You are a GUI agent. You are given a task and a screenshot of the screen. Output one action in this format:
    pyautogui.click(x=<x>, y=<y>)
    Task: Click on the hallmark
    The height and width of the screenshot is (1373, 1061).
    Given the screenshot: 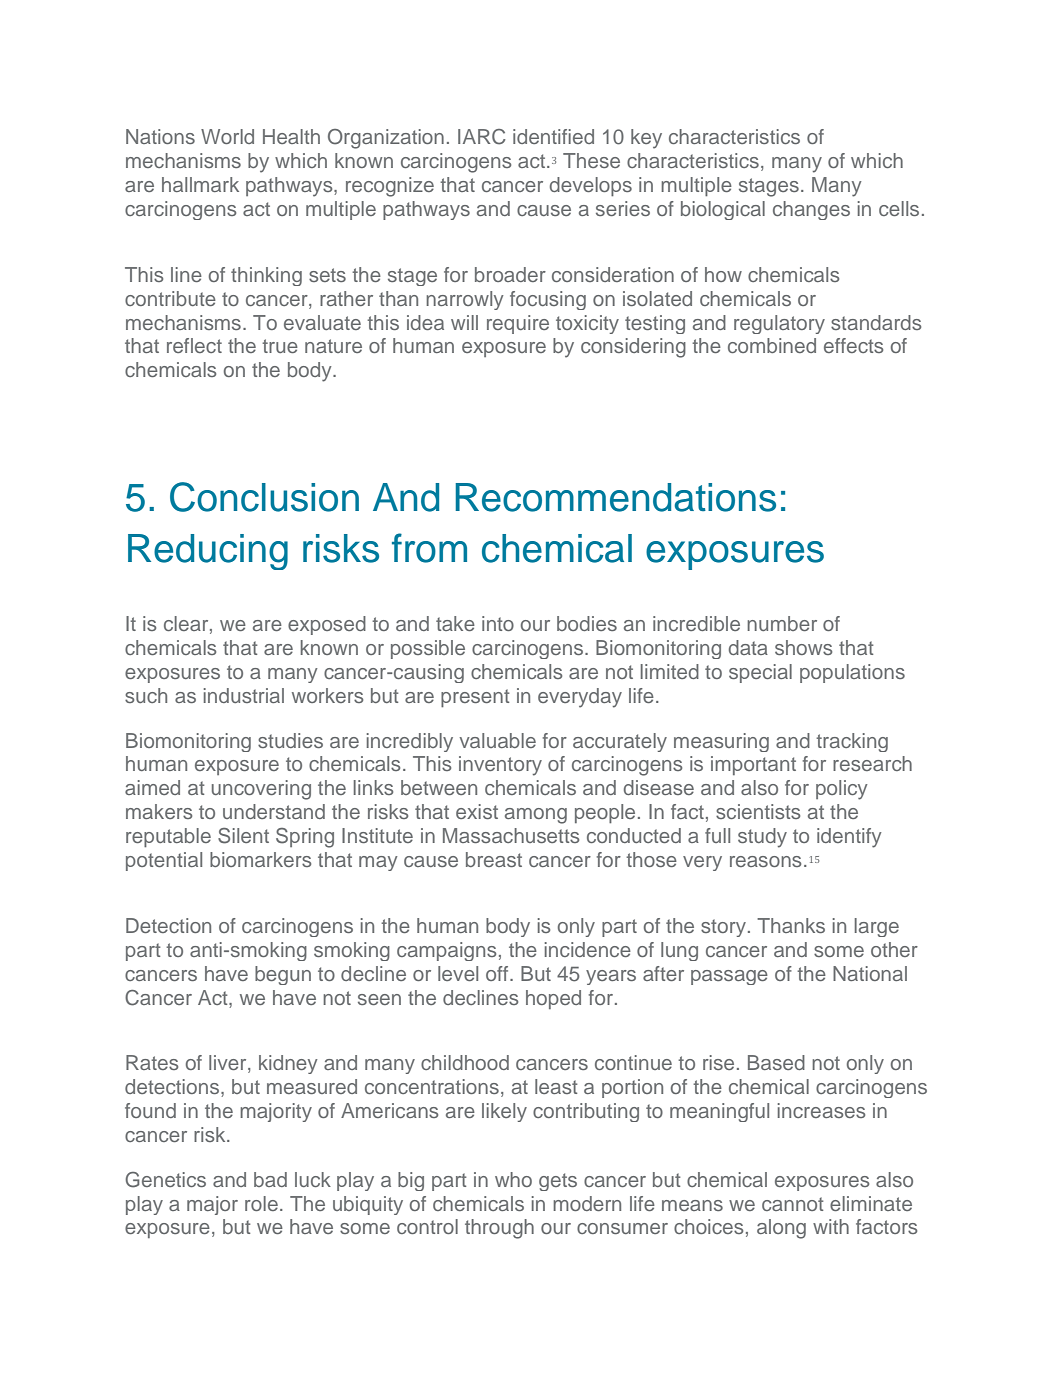 What is the action you would take?
    pyautogui.click(x=200, y=184)
